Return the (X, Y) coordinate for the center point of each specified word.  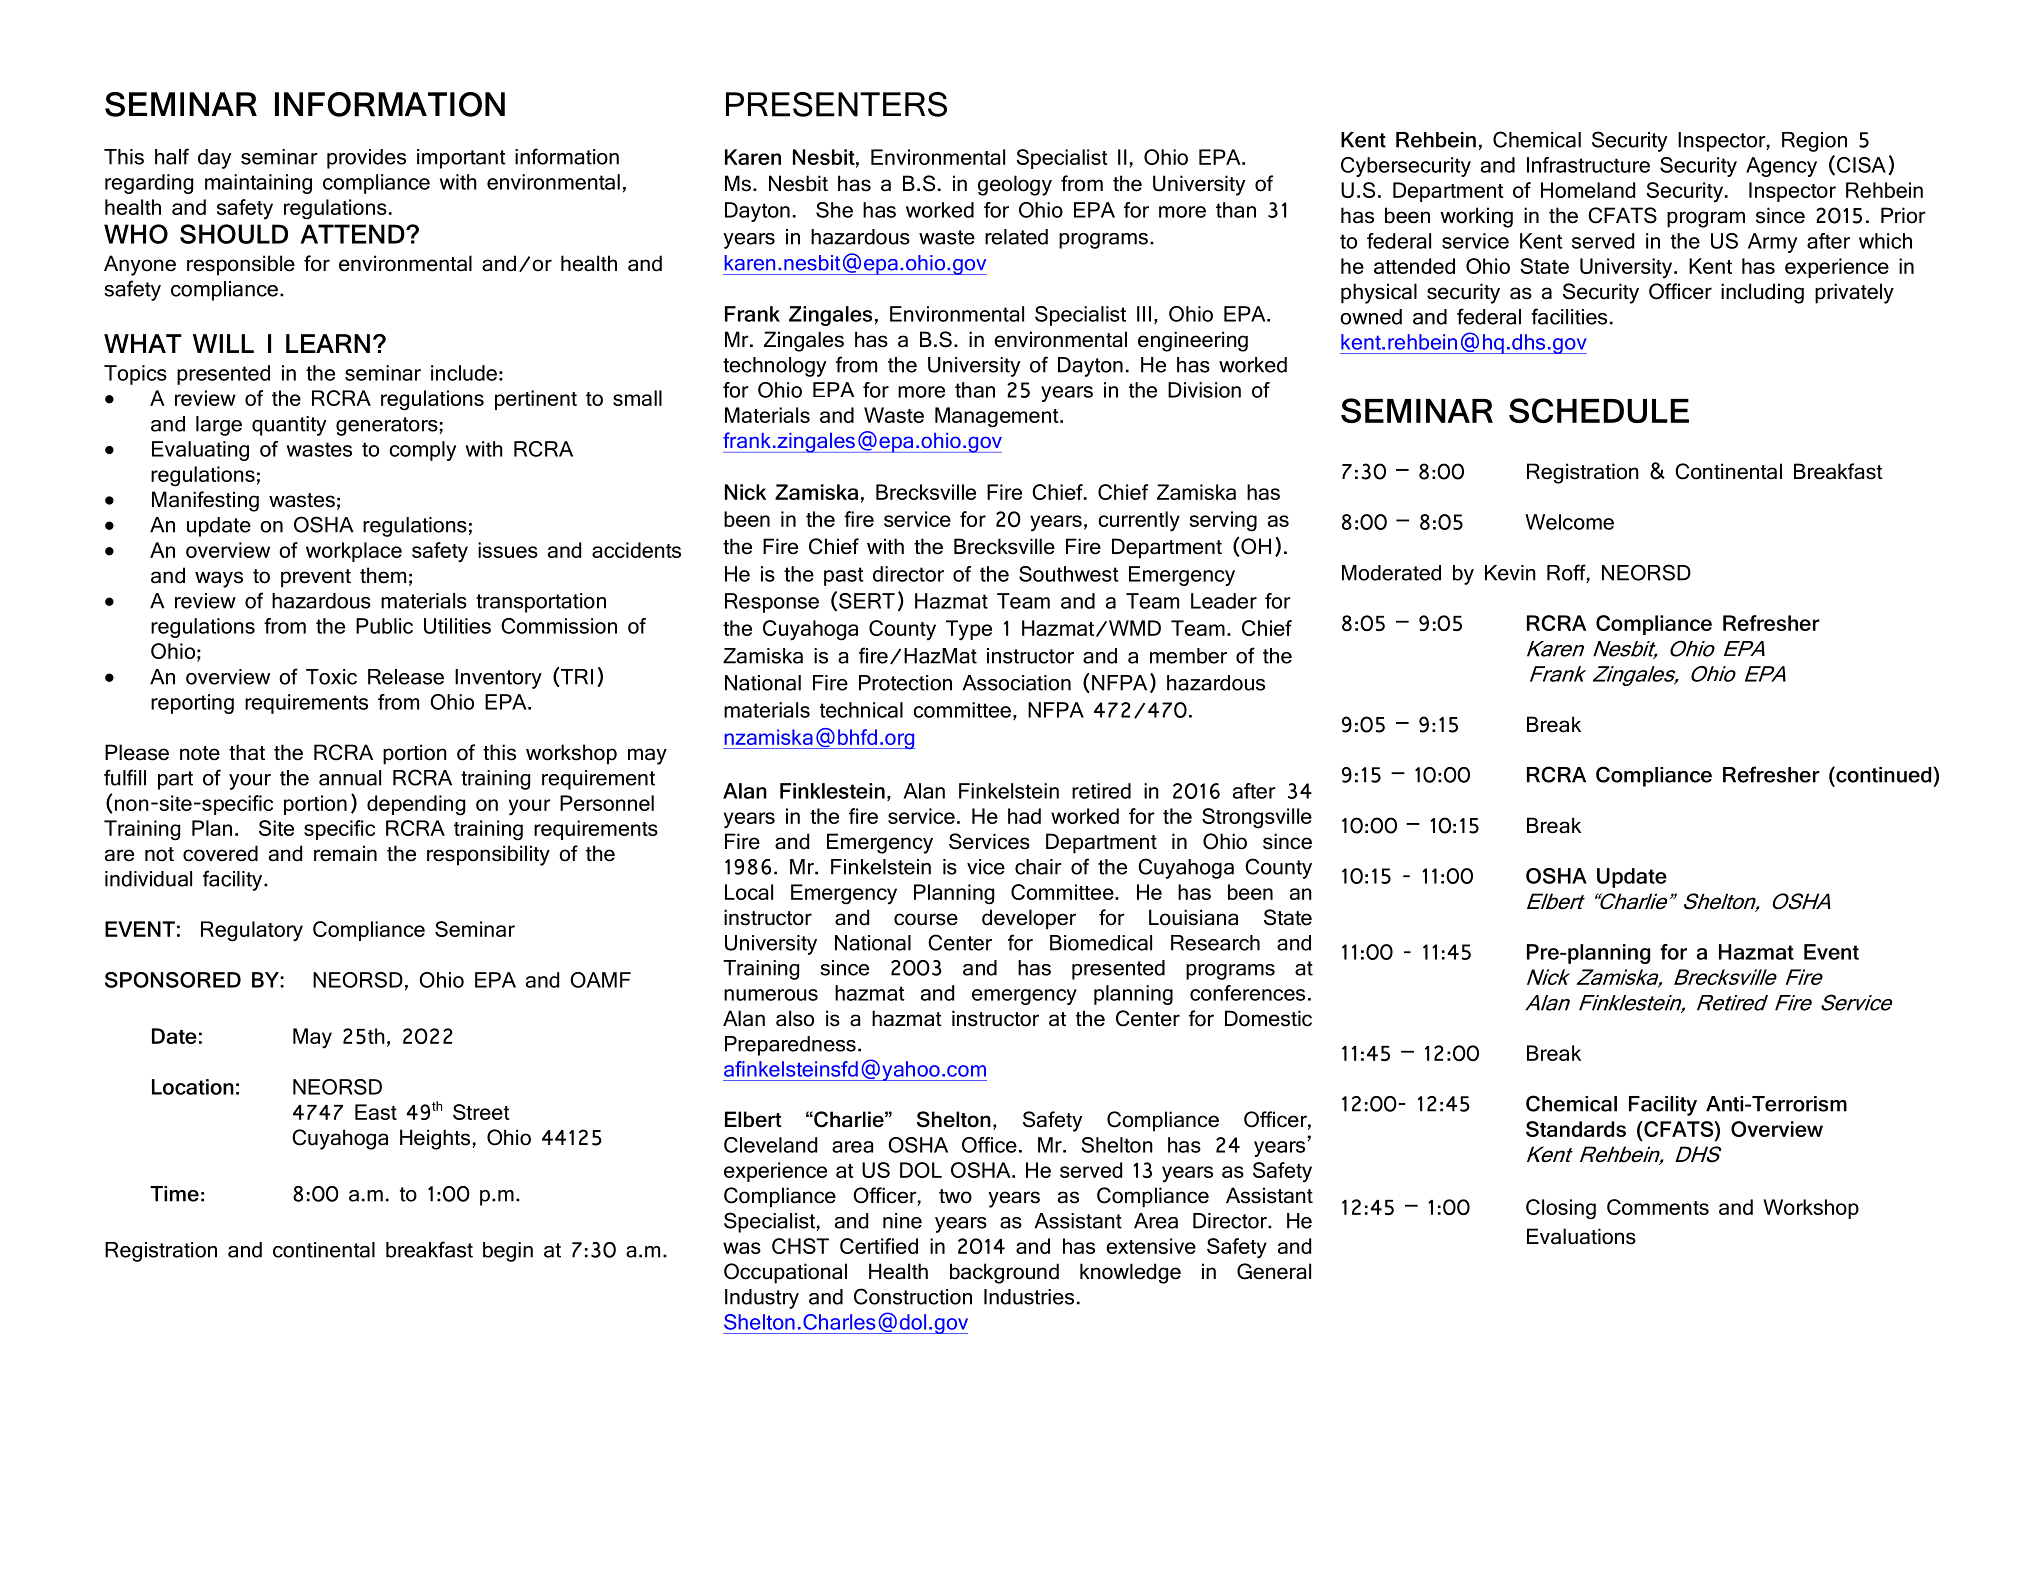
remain (345, 853)
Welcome (1569, 522)
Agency (1781, 167)
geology (1015, 185)
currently (1139, 521)
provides (366, 159)
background (1004, 1273)
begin (508, 1252)
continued (1882, 774)
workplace (354, 552)
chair (1038, 867)
